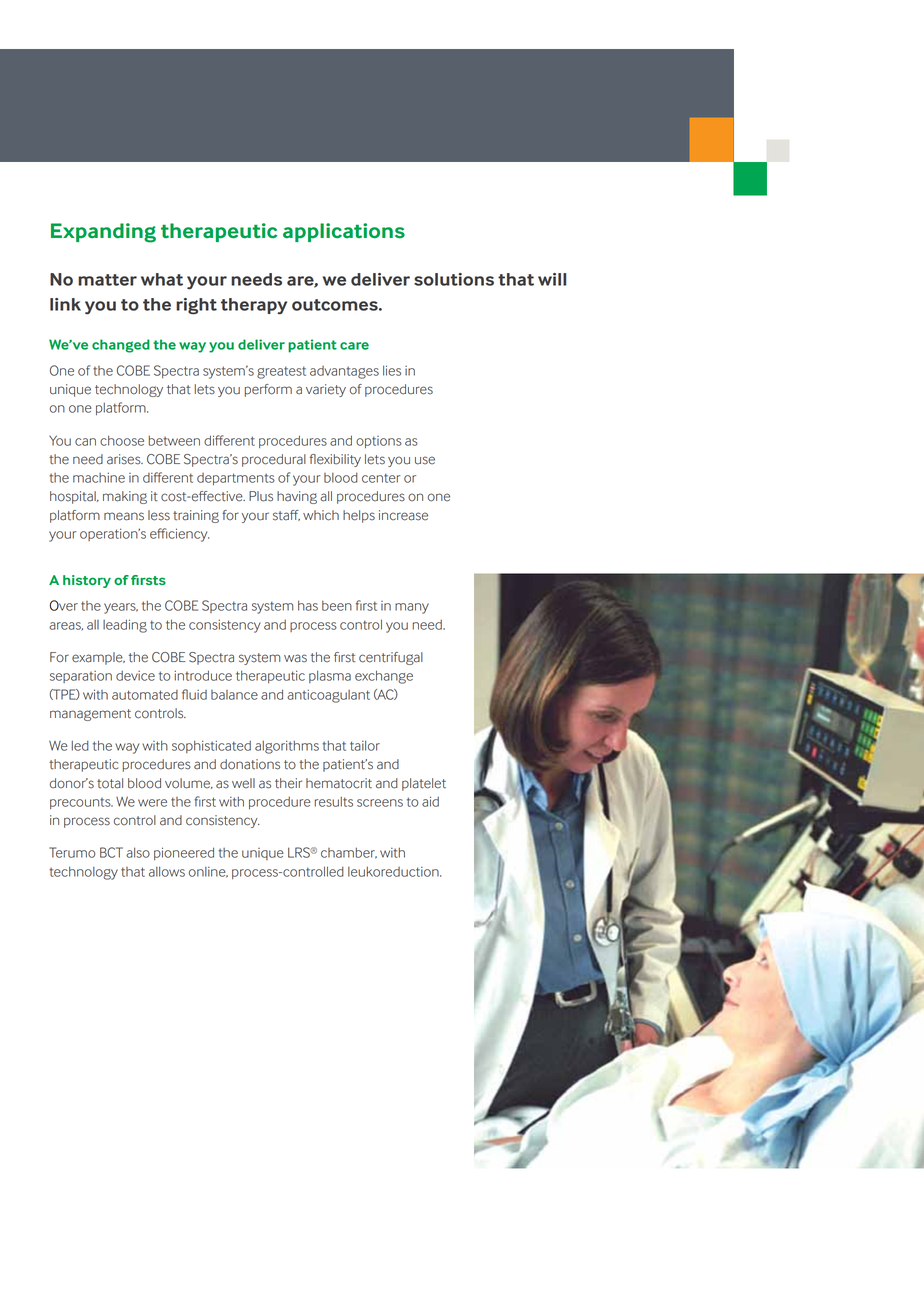  What do you see at coordinates (430, 801) in the screenshot?
I see `aid` at bounding box center [430, 801].
